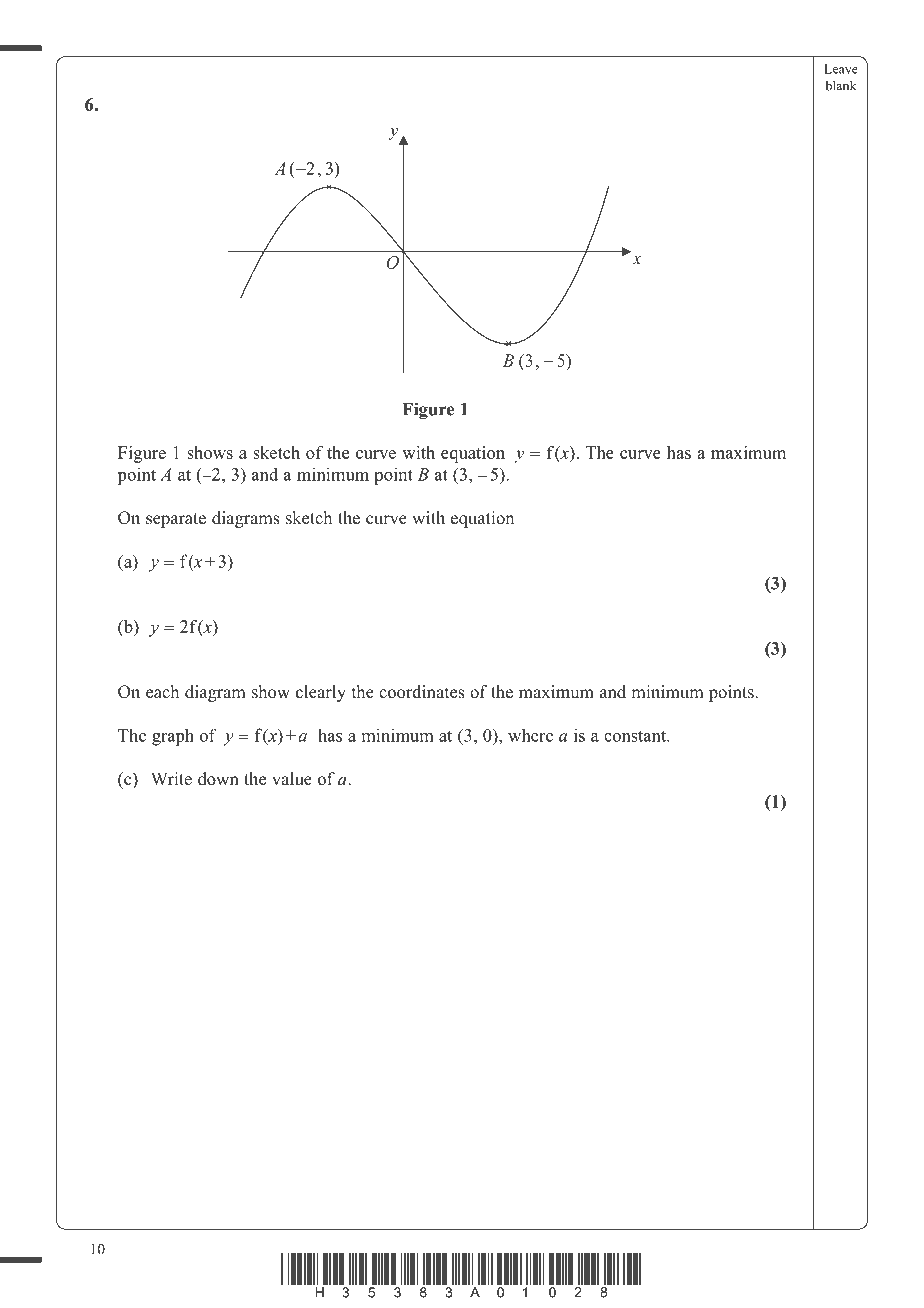  What do you see at coordinates (841, 69) in the image?
I see `Leave` at bounding box center [841, 69].
